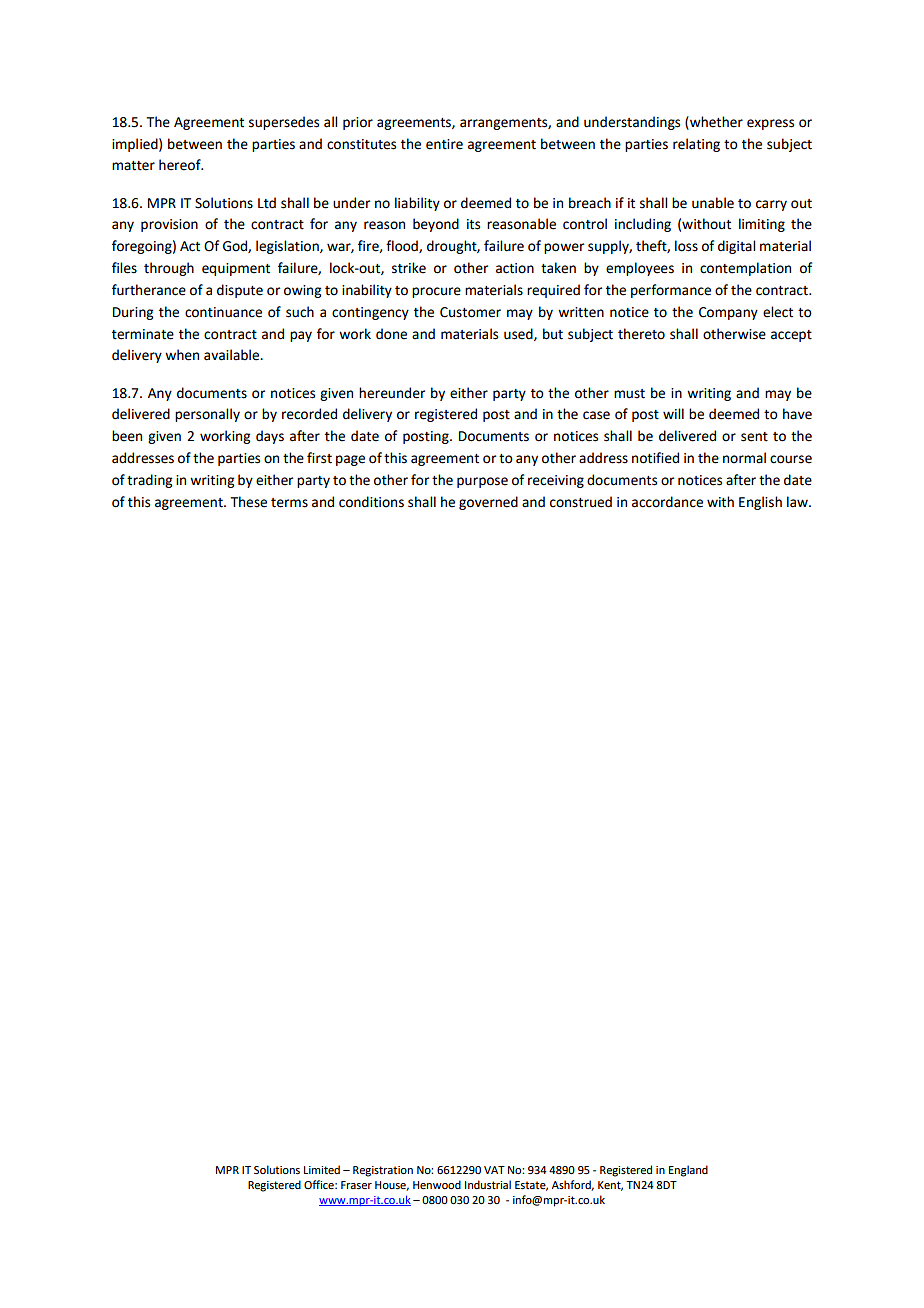 The width and height of the document is (924, 1308). What do you see at coordinates (383, 1171) in the document?
I see `Registration` at bounding box center [383, 1171].
